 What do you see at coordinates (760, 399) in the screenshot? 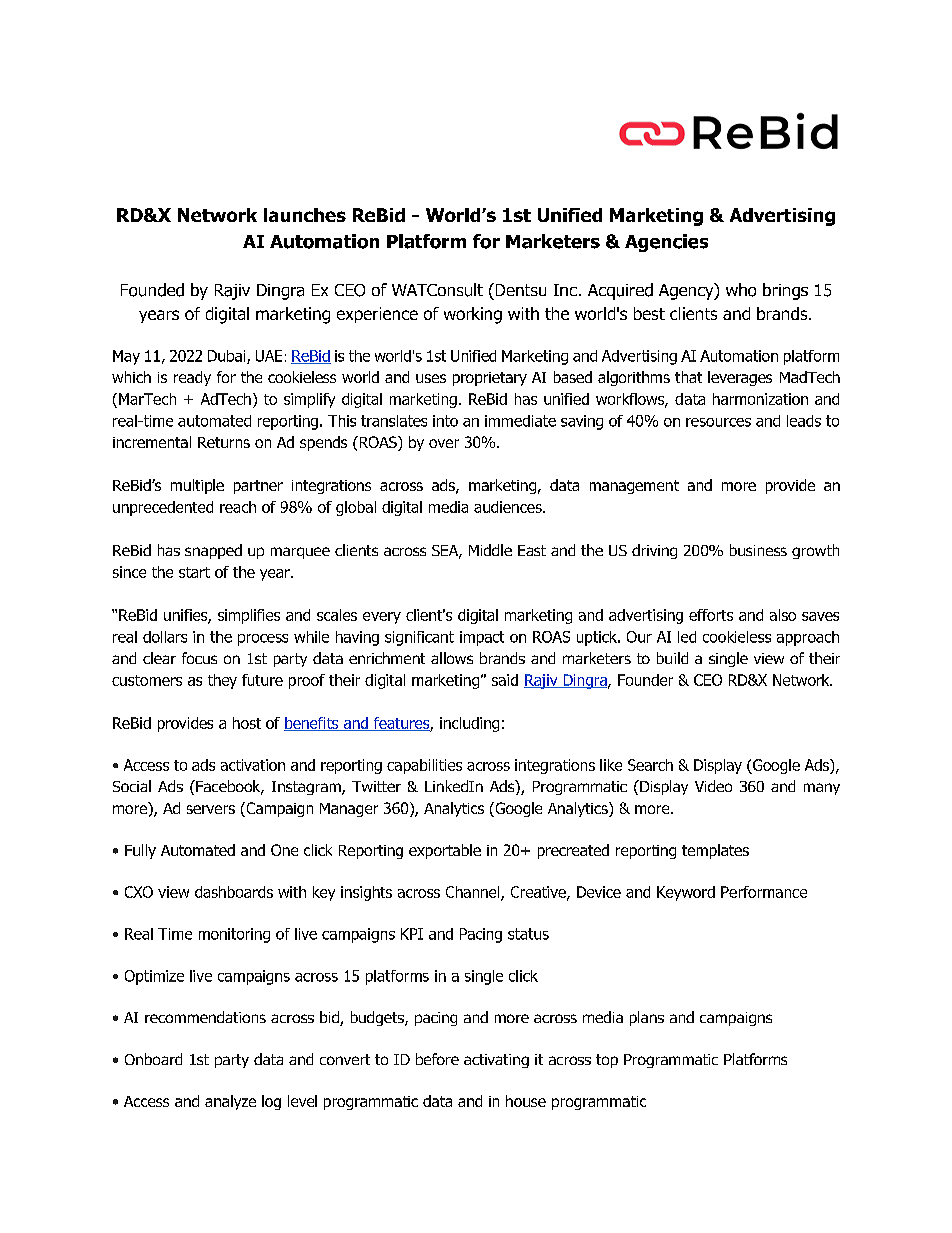
I see `harmonization` at bounding box center [760, 399].
